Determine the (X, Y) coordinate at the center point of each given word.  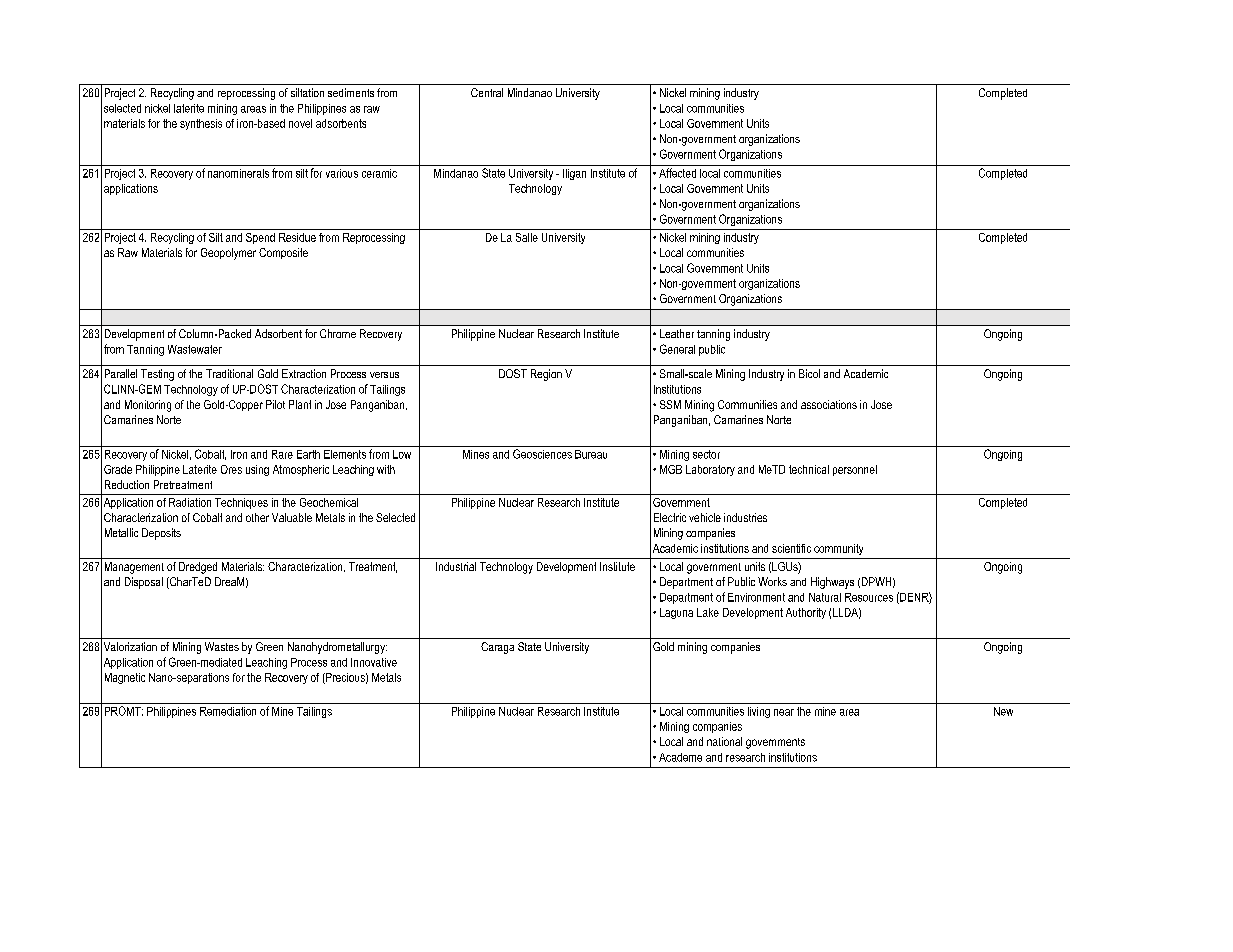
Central (487, 92)
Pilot (275, 404)
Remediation (228, 711)
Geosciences (542, 454)
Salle (527, 237)
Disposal (144, 583)
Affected (677, 173)
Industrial (456, 566)
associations (829, 404)
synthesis (201, 124)
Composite (283, 253)
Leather (677, 333)
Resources (869, 597)
